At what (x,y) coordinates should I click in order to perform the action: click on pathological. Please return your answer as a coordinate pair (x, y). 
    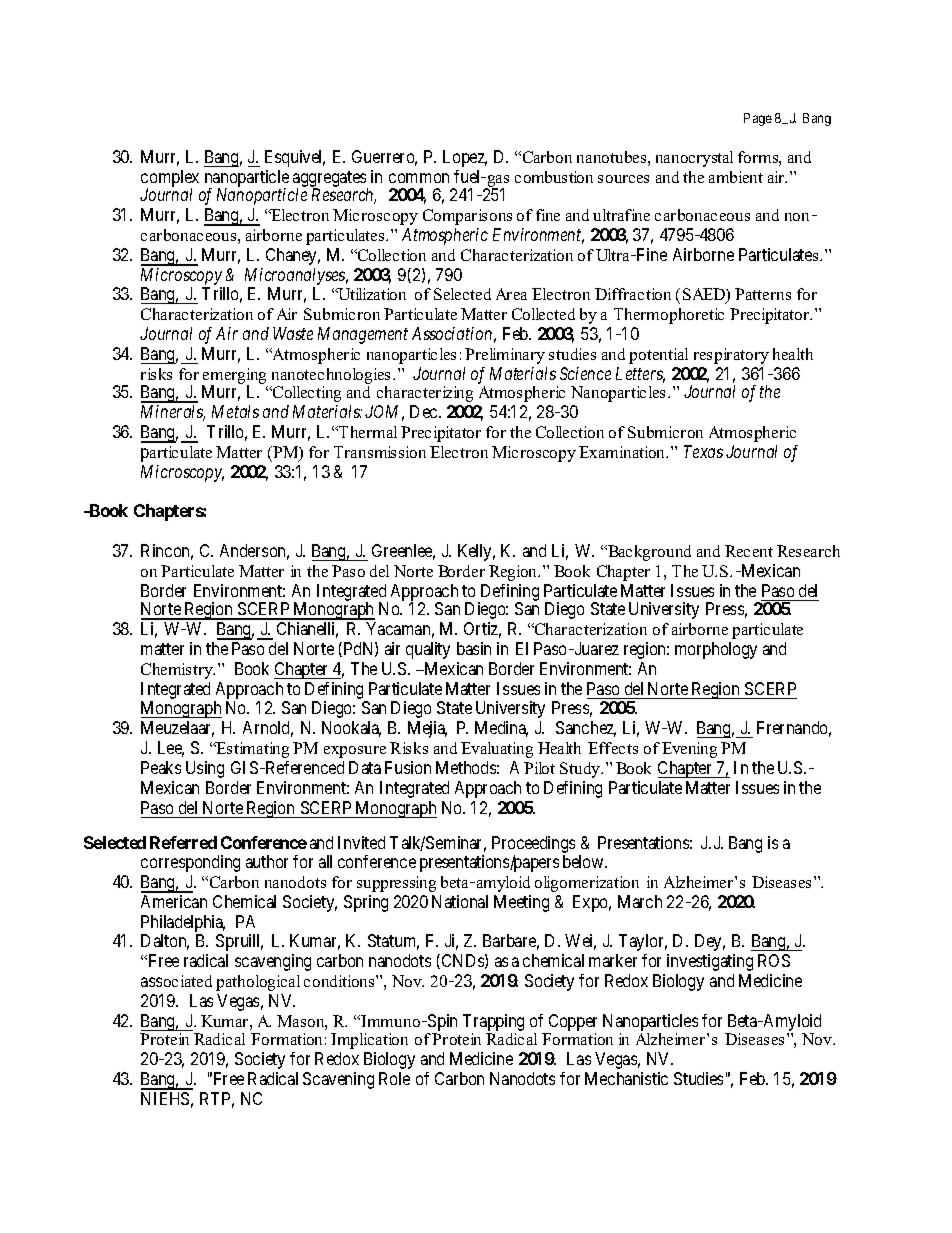
    Looking at the image, I should click on (258, 983).
